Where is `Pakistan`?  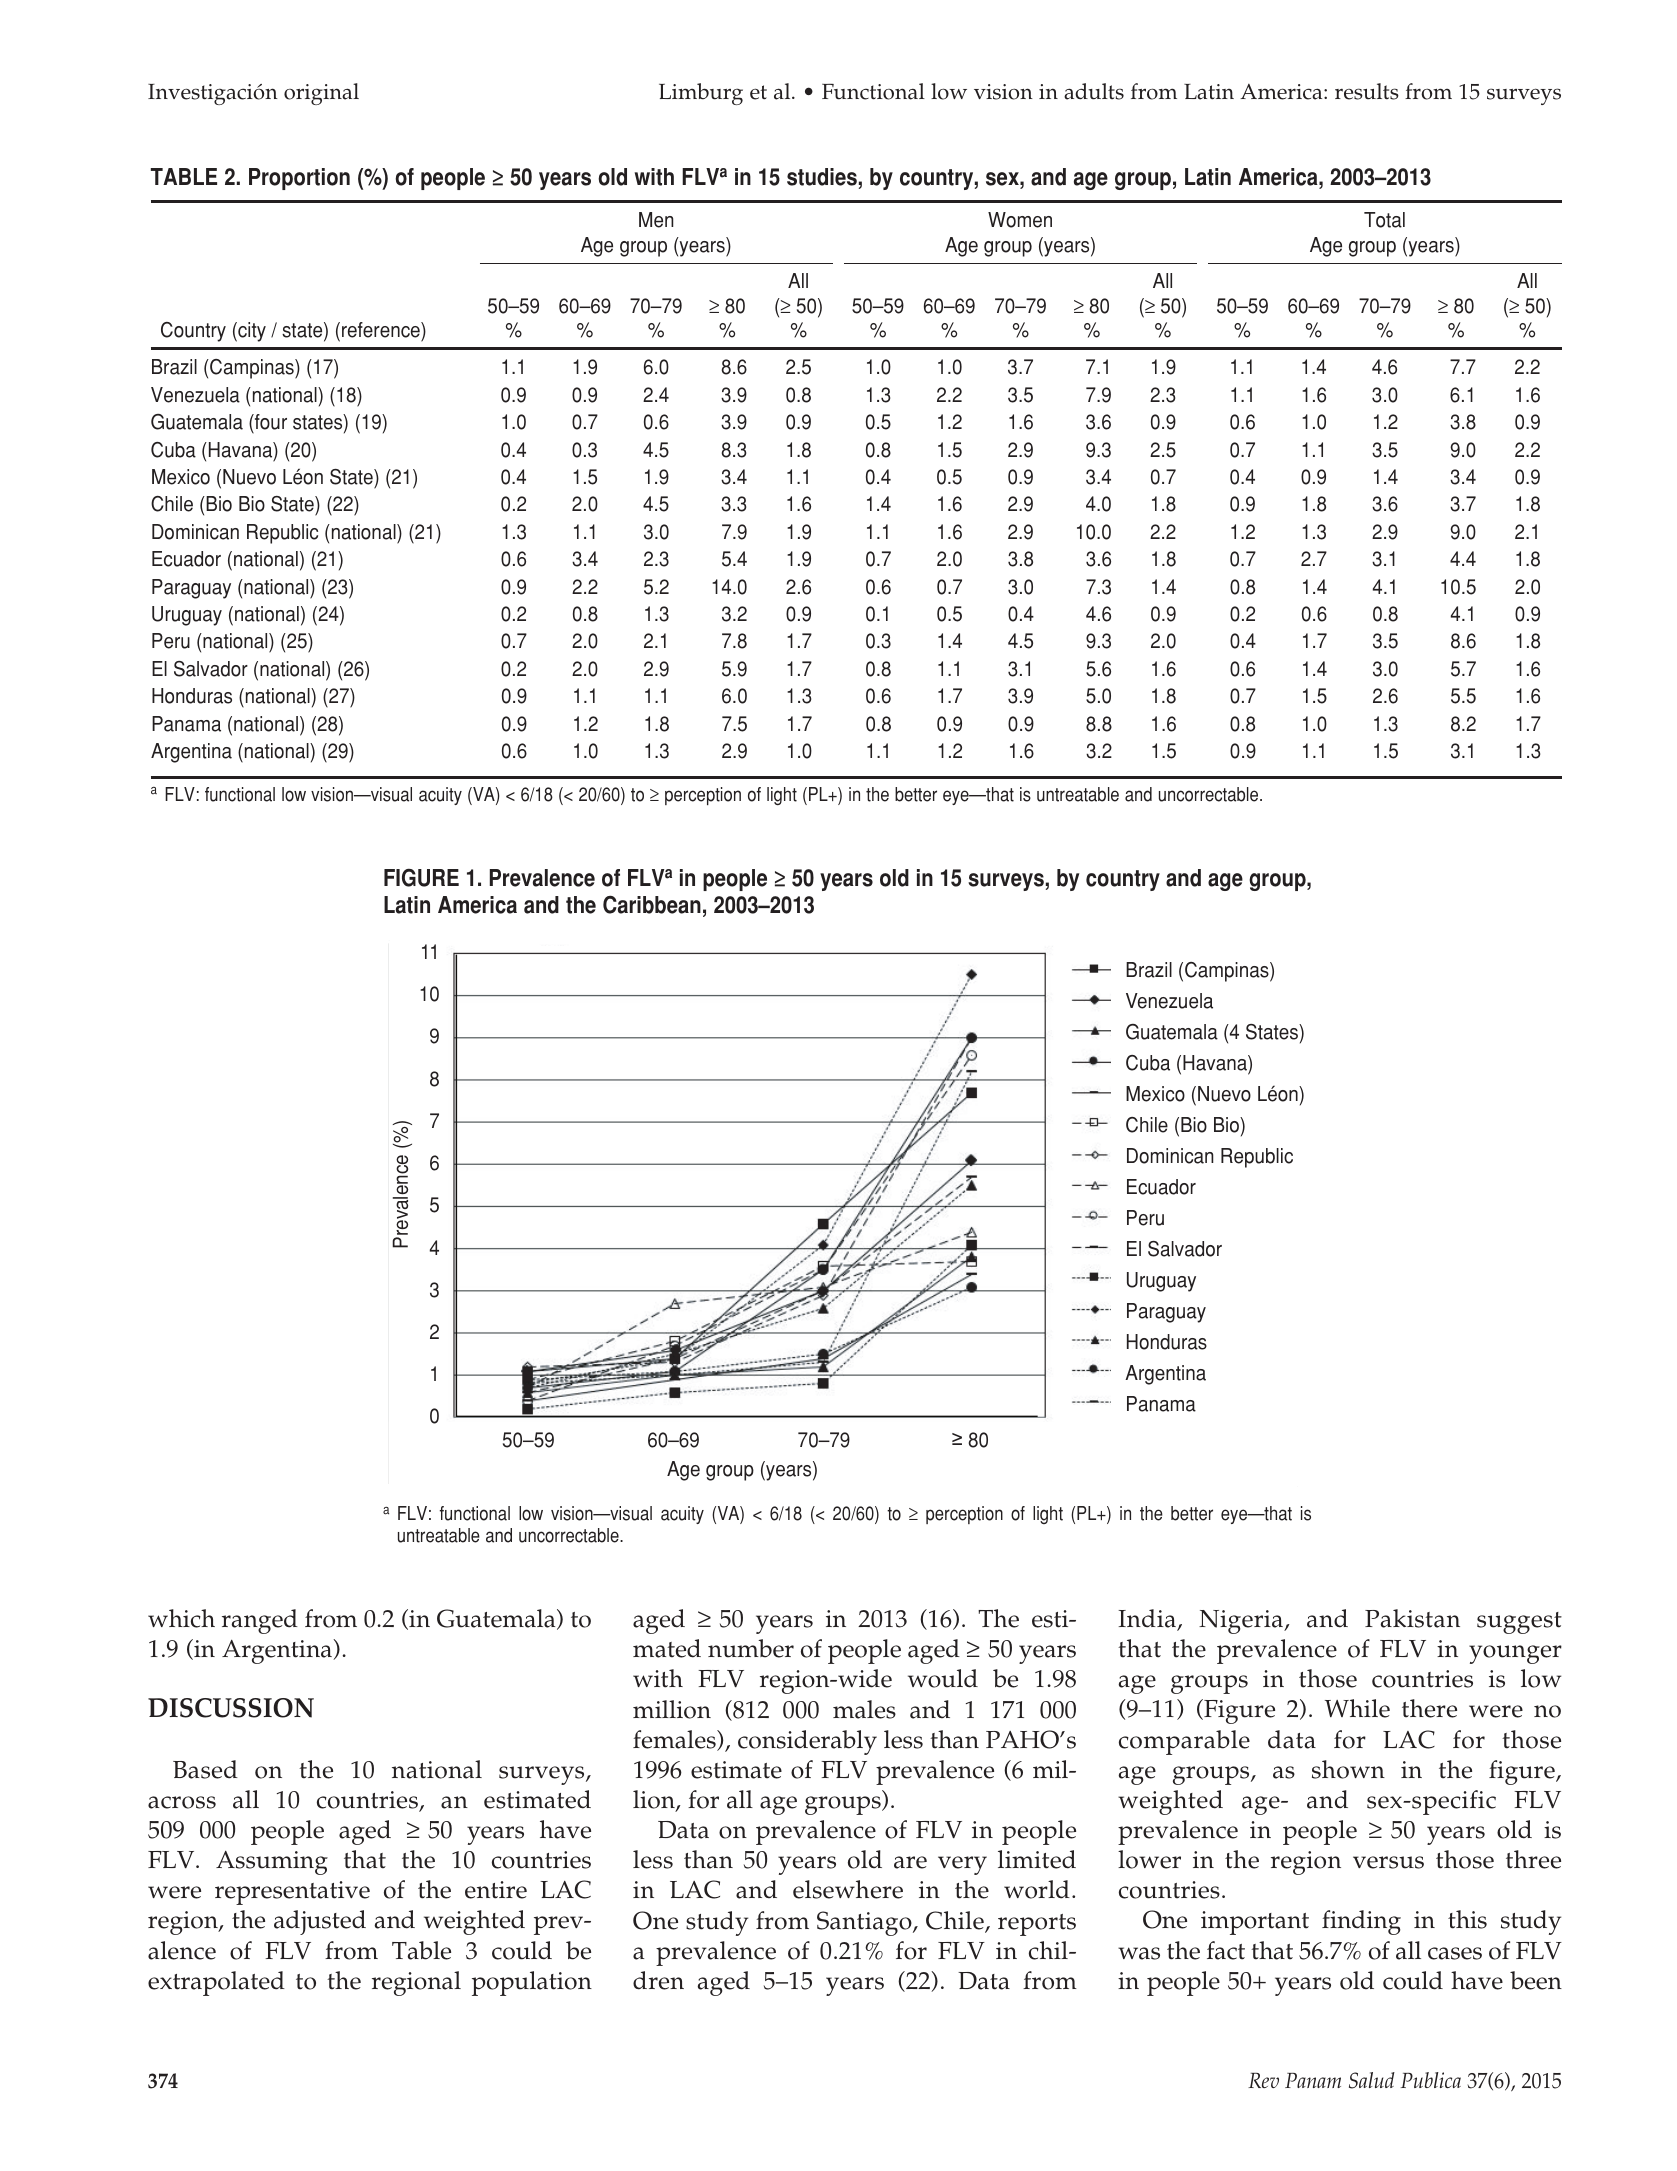
Pakistan is located at coordinates (1412, 1618).
